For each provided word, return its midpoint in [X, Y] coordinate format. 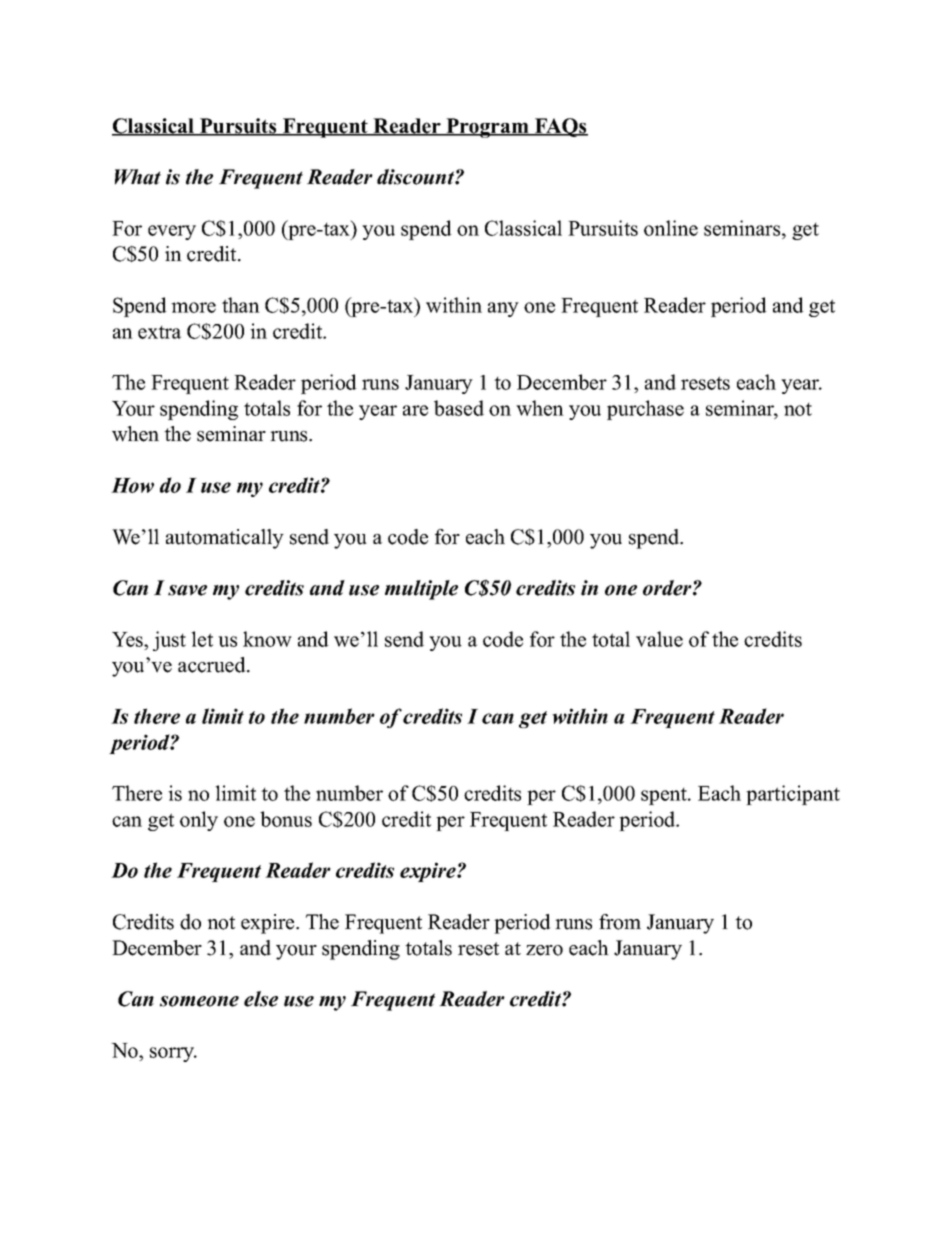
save [187, 590]
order [668, 588]
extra [159, 332]
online [671, 228]
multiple [421, 590]
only [199, 821]
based [459, 408]
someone [199, 1001]
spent [665, 796]
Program [487, 128]
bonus [286, 819]
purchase [645, 410]
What [138, 177]
